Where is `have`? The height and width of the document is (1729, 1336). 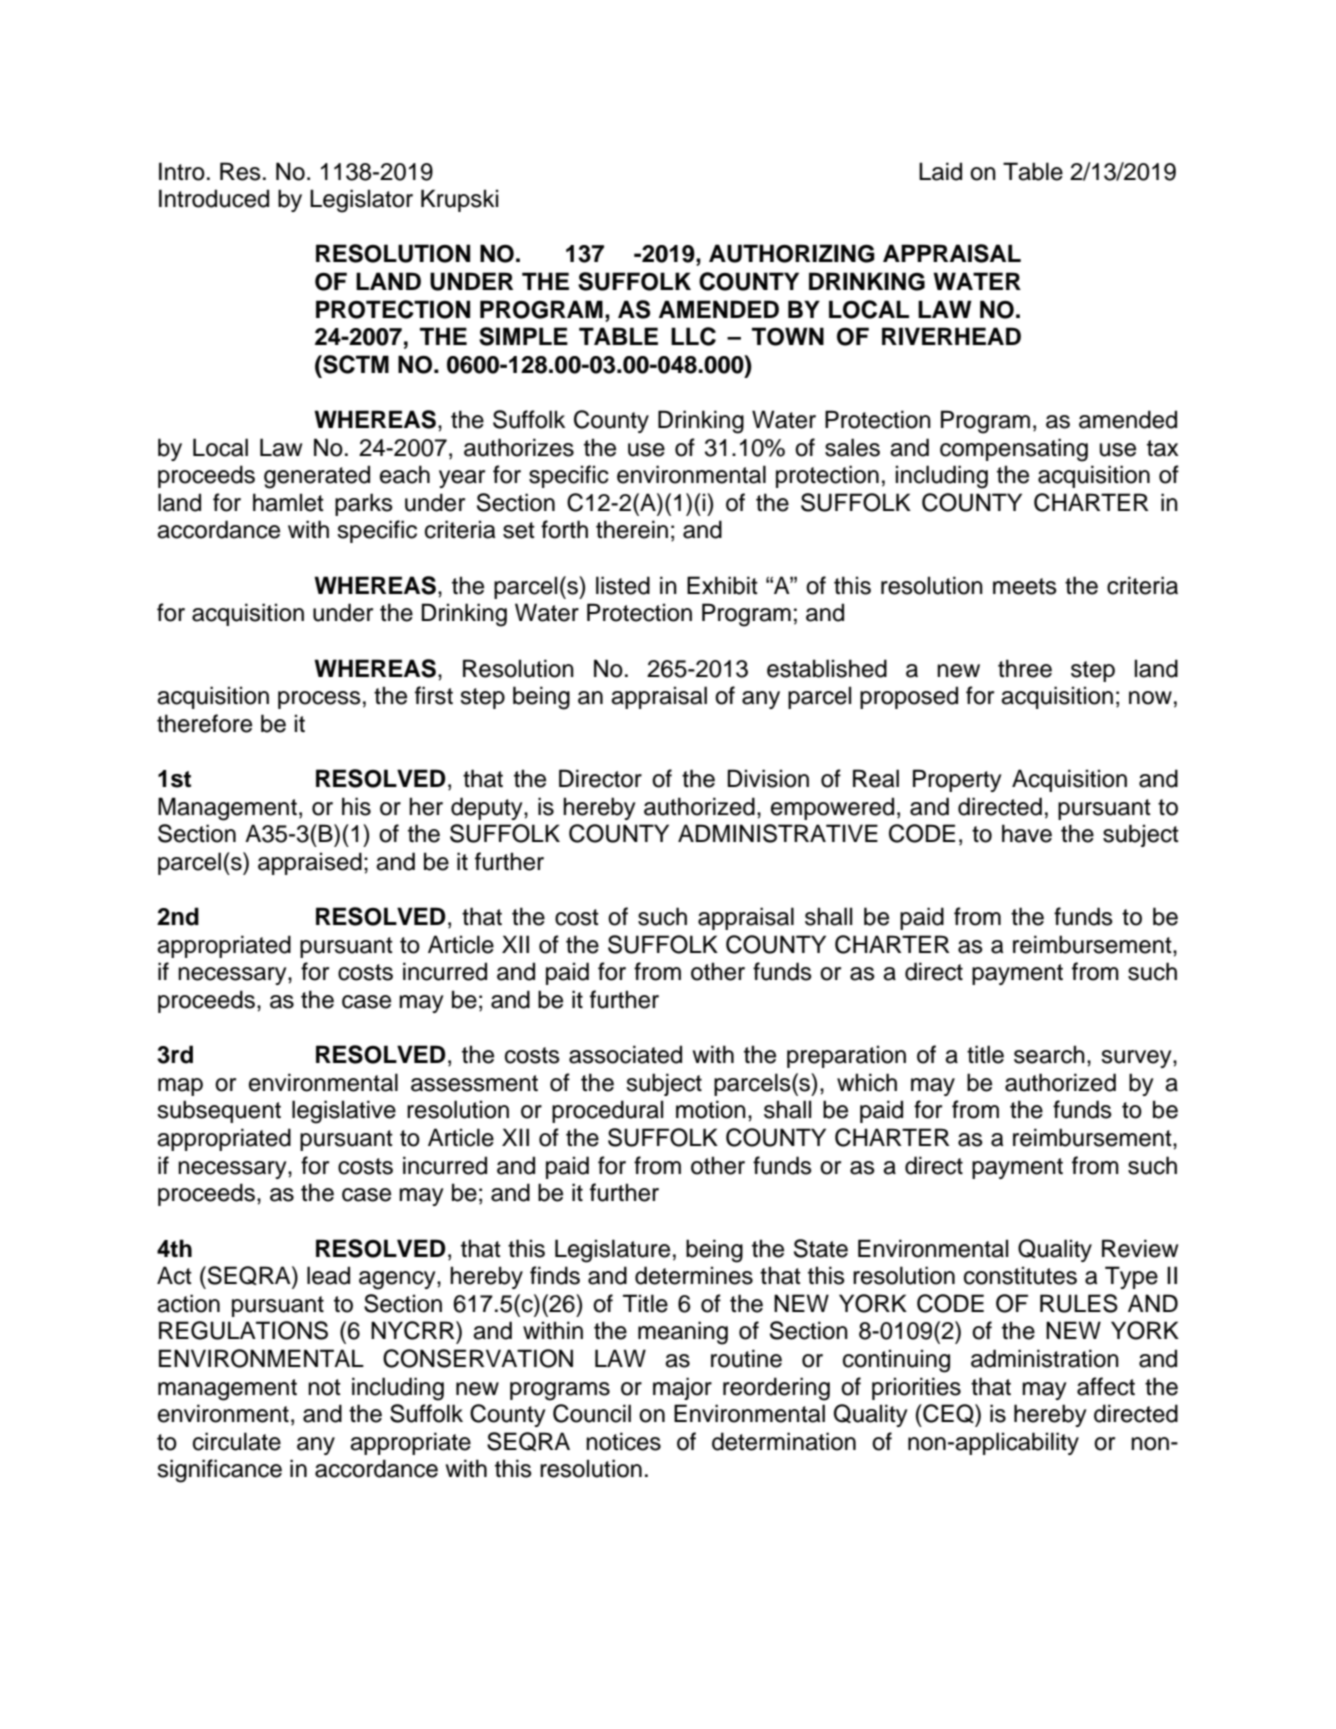
have is located at coordinates (1027, 833).
